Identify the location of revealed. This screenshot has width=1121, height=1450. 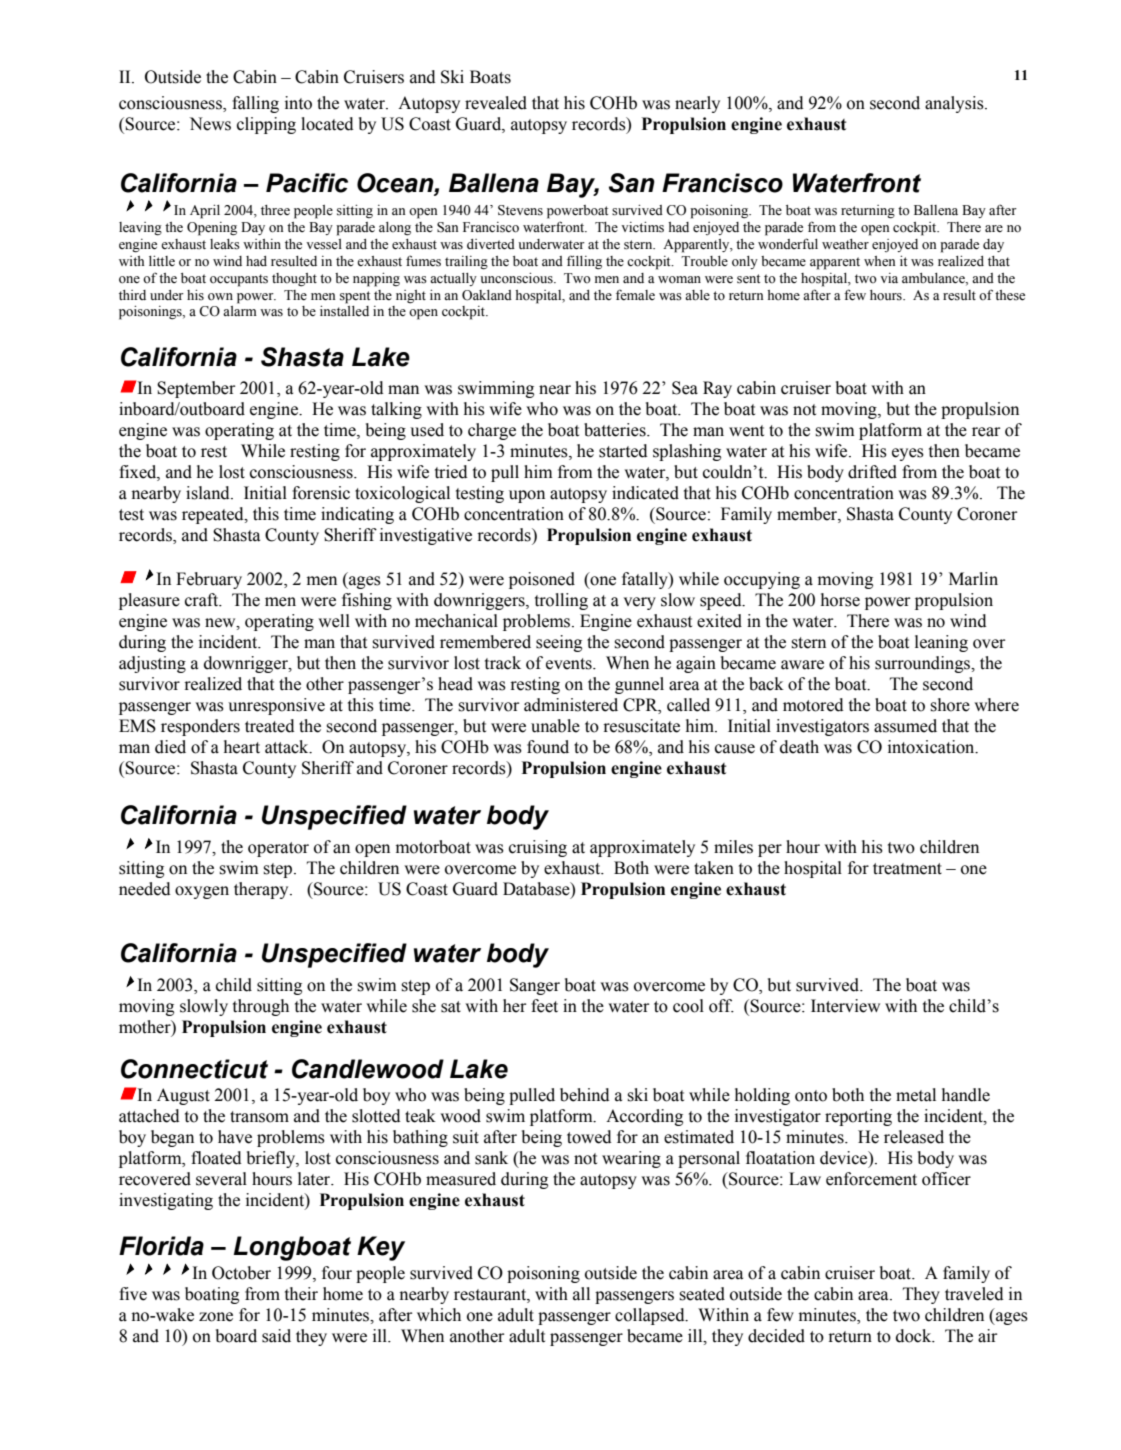
(496, 103).
